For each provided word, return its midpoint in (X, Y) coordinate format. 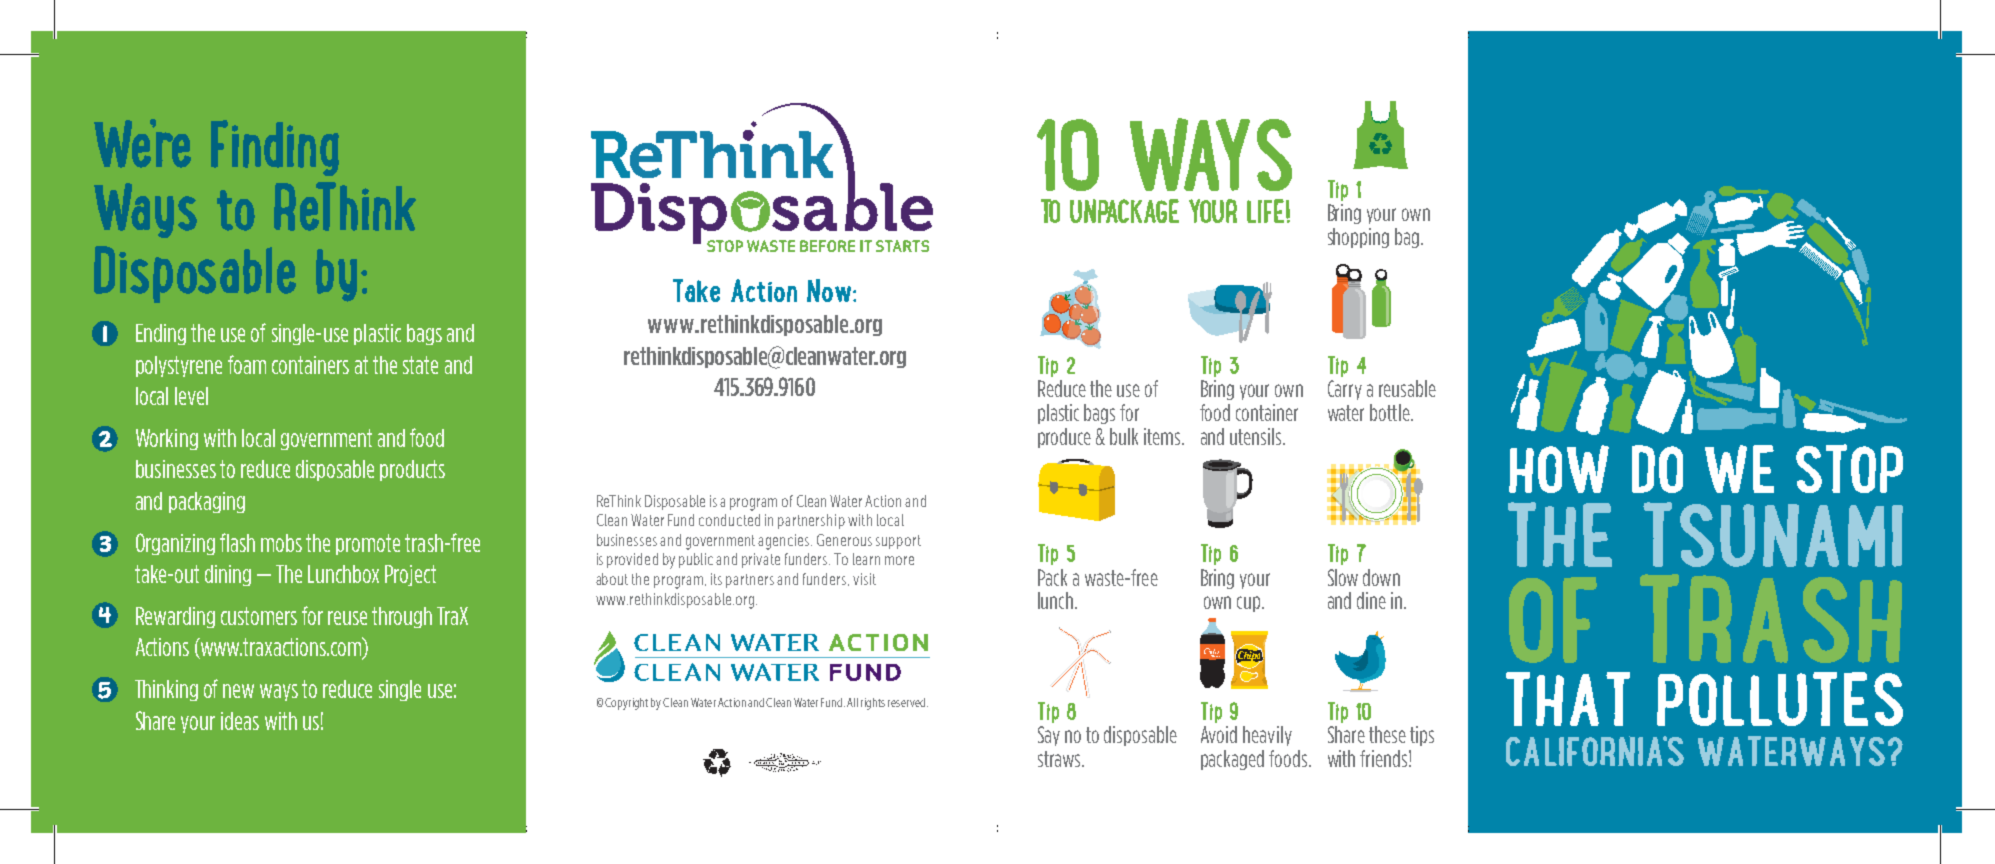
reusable (1407, 388)
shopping (1358, 238)
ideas (240, 721)
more (899, 560)
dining (228, 575)
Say (1049, 736)
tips (1422, 736)
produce (1064, 438)
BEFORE (827, 246)
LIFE (1265, 211)
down (1381, 577)
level (191, 396)
